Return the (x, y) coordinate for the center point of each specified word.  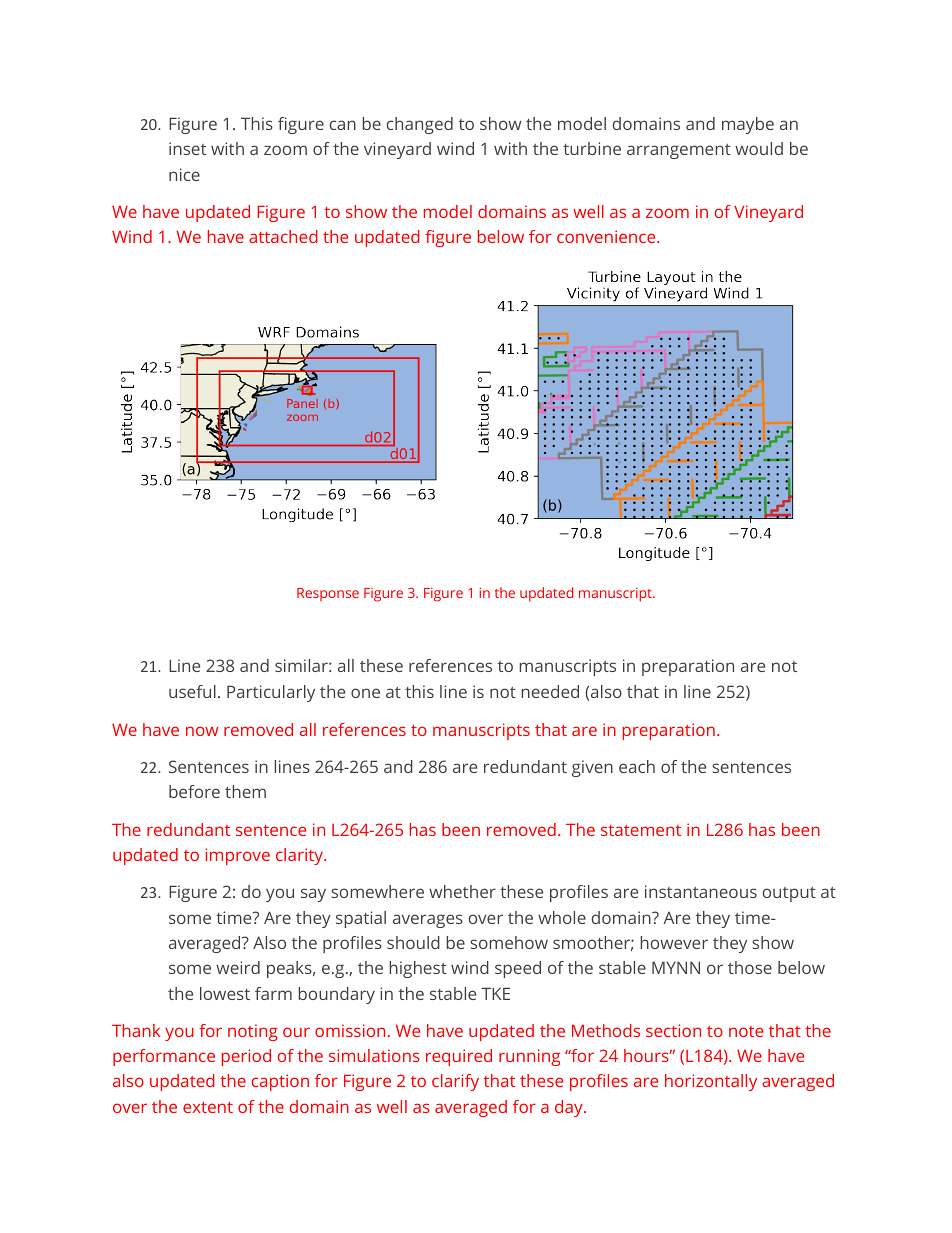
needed (550, 691)
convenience (607, 236)
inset (187, 148)
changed (419, 125)
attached (283, 236)
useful (192, 691)
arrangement (679, 151)
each (637, 766)
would (759, 148)
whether (462, 891)
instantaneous (701, 891)
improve (237, 856)
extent (208, 1107)
